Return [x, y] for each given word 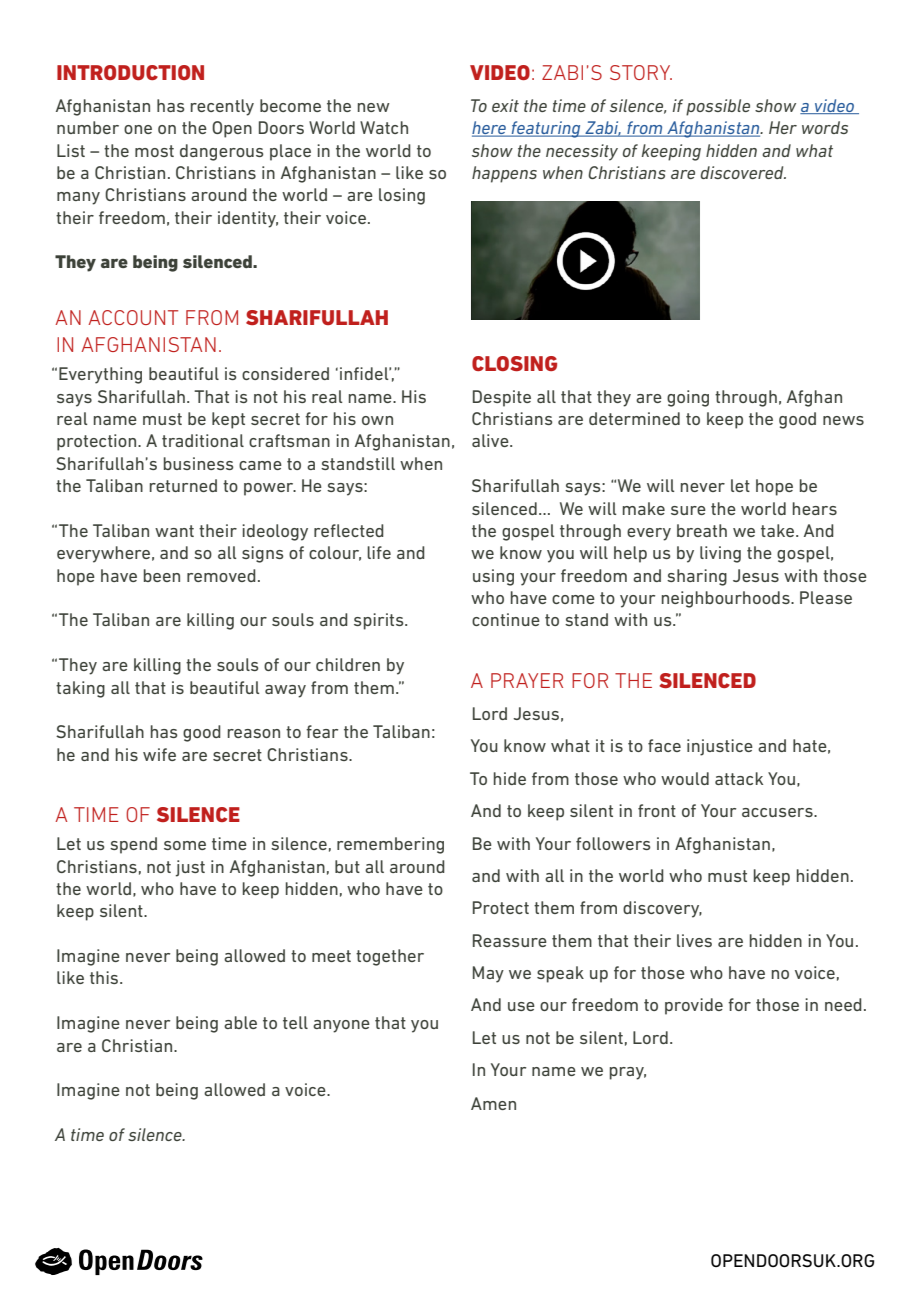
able [240, 1022]
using [493, 577]
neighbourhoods [727, 599]
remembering [390, 845]
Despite [502, 398]
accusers [778, 812]
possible [718, 107]
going [688, 398]
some [185, 845]
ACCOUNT [133, 317]
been [162, 575]
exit [505, 105]
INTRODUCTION [130, 72]
